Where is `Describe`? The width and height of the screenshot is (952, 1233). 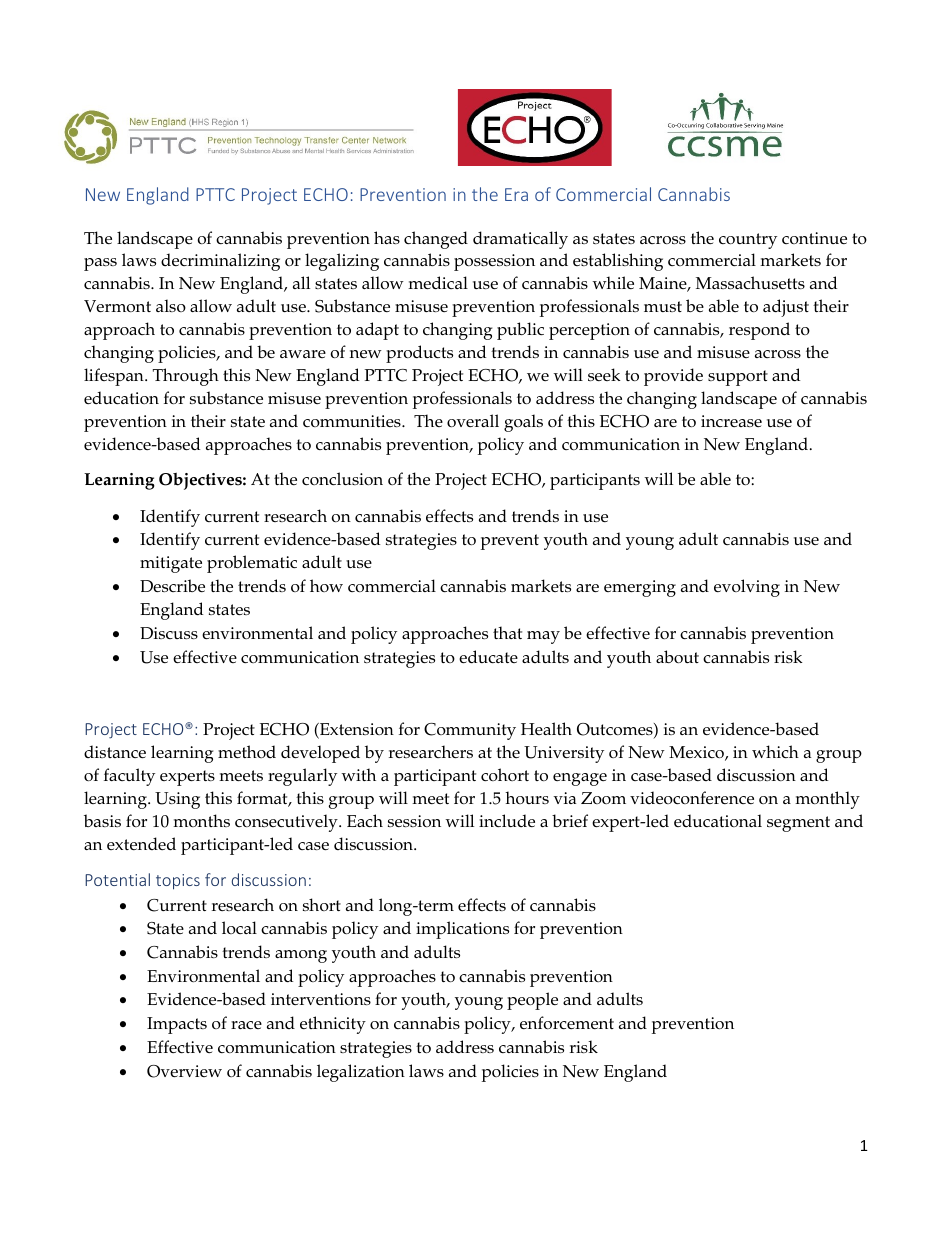 Describe is located at coordinates (172, 585).
